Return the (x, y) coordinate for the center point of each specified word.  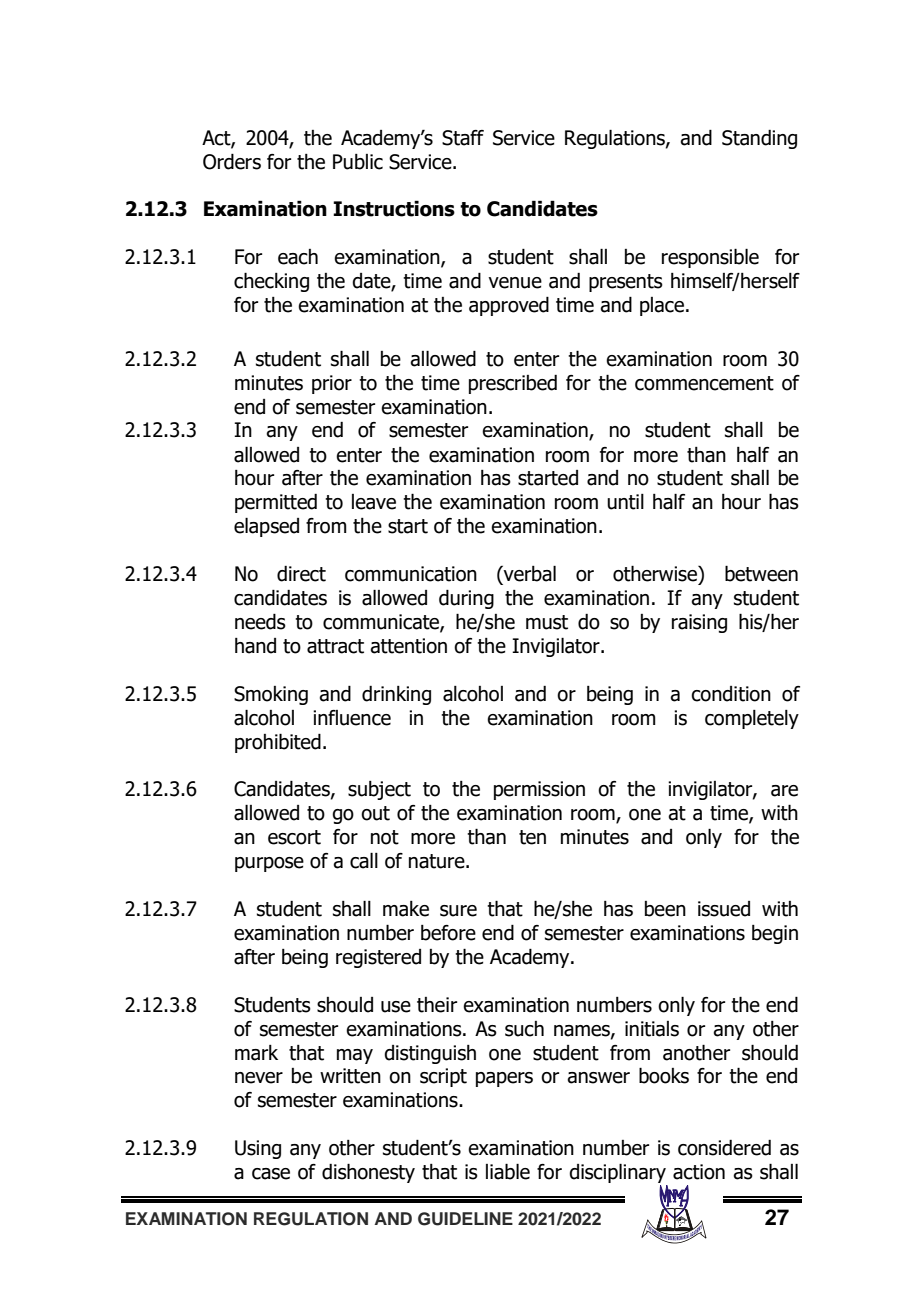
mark (256, 1053)
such (524, 1029)
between (761, 573)
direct (301, 574)
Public (358, 162)
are (784, 791)
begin (775, 934)
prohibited (278, 743)
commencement (704, 383)
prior (332, 384)
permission (539, 790)
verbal (529, 573)
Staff (463, 138)
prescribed (513, 384)
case (271, 1174)
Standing (759, 139)
